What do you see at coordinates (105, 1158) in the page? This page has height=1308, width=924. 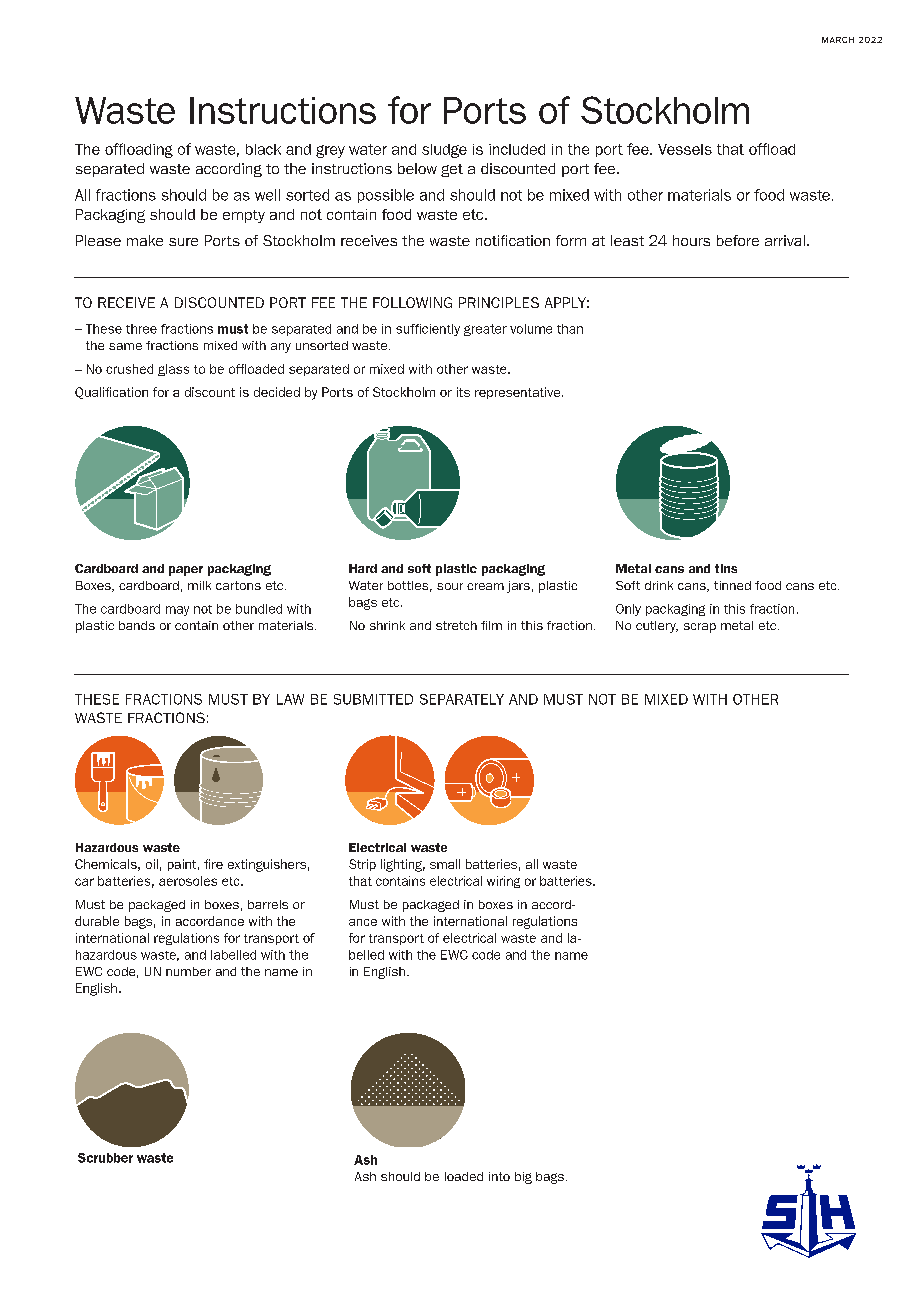 I see `Scrubber` at bounding box center [105, 1158].
